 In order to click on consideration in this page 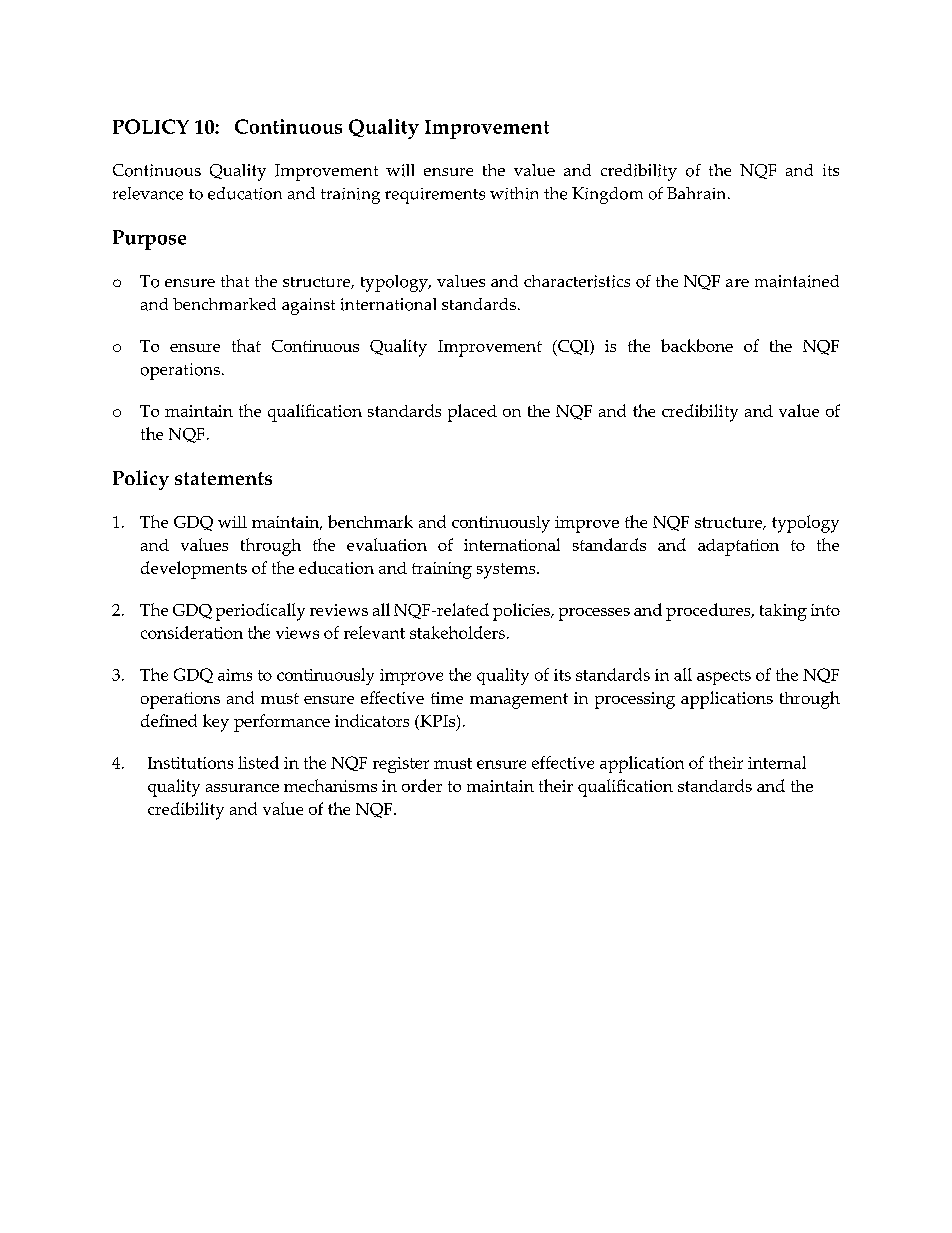, I will do `click(192, 632)`.
